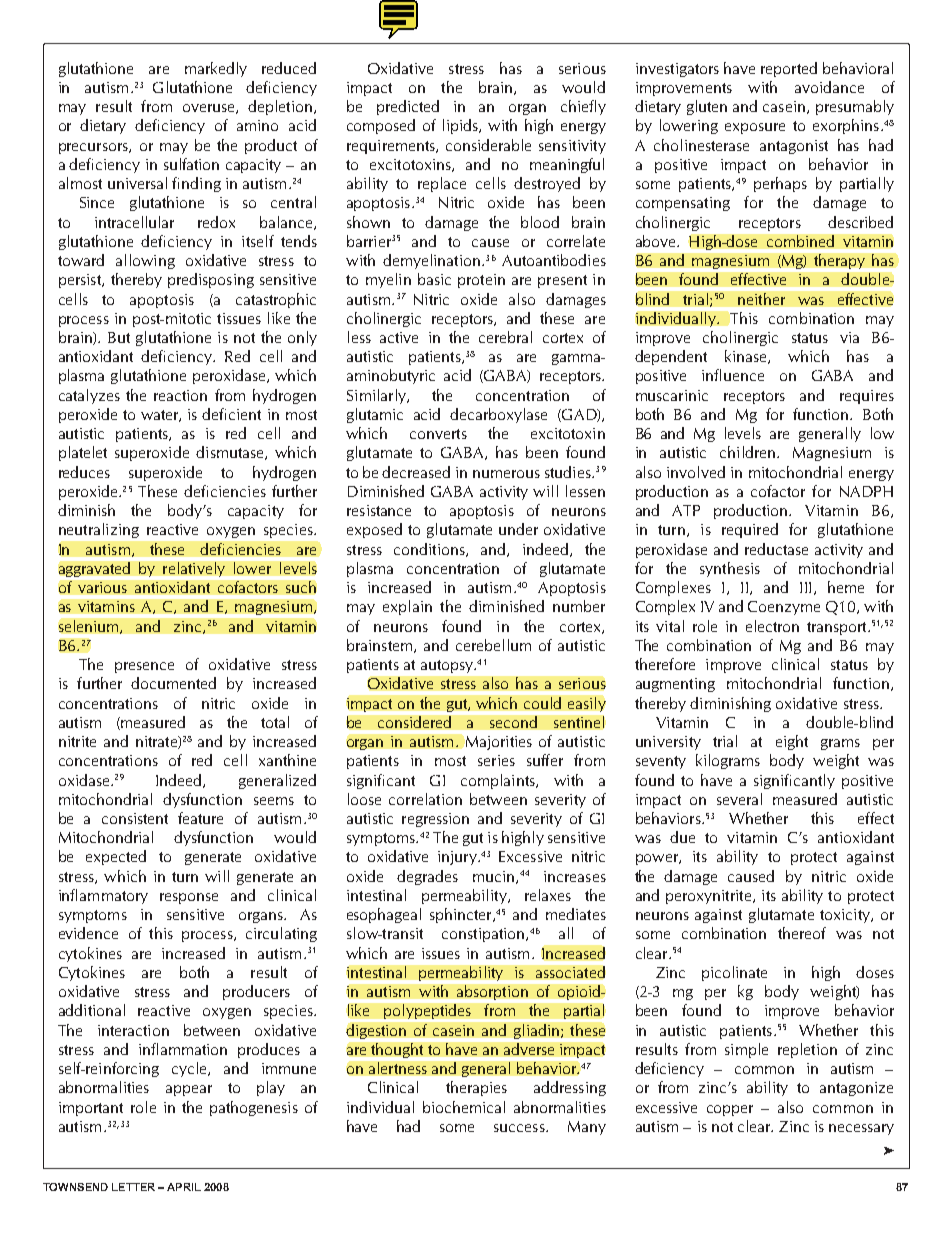 This screenshot has width=952, height=1241. I want to click on cerebellum, so click(493, 645).
